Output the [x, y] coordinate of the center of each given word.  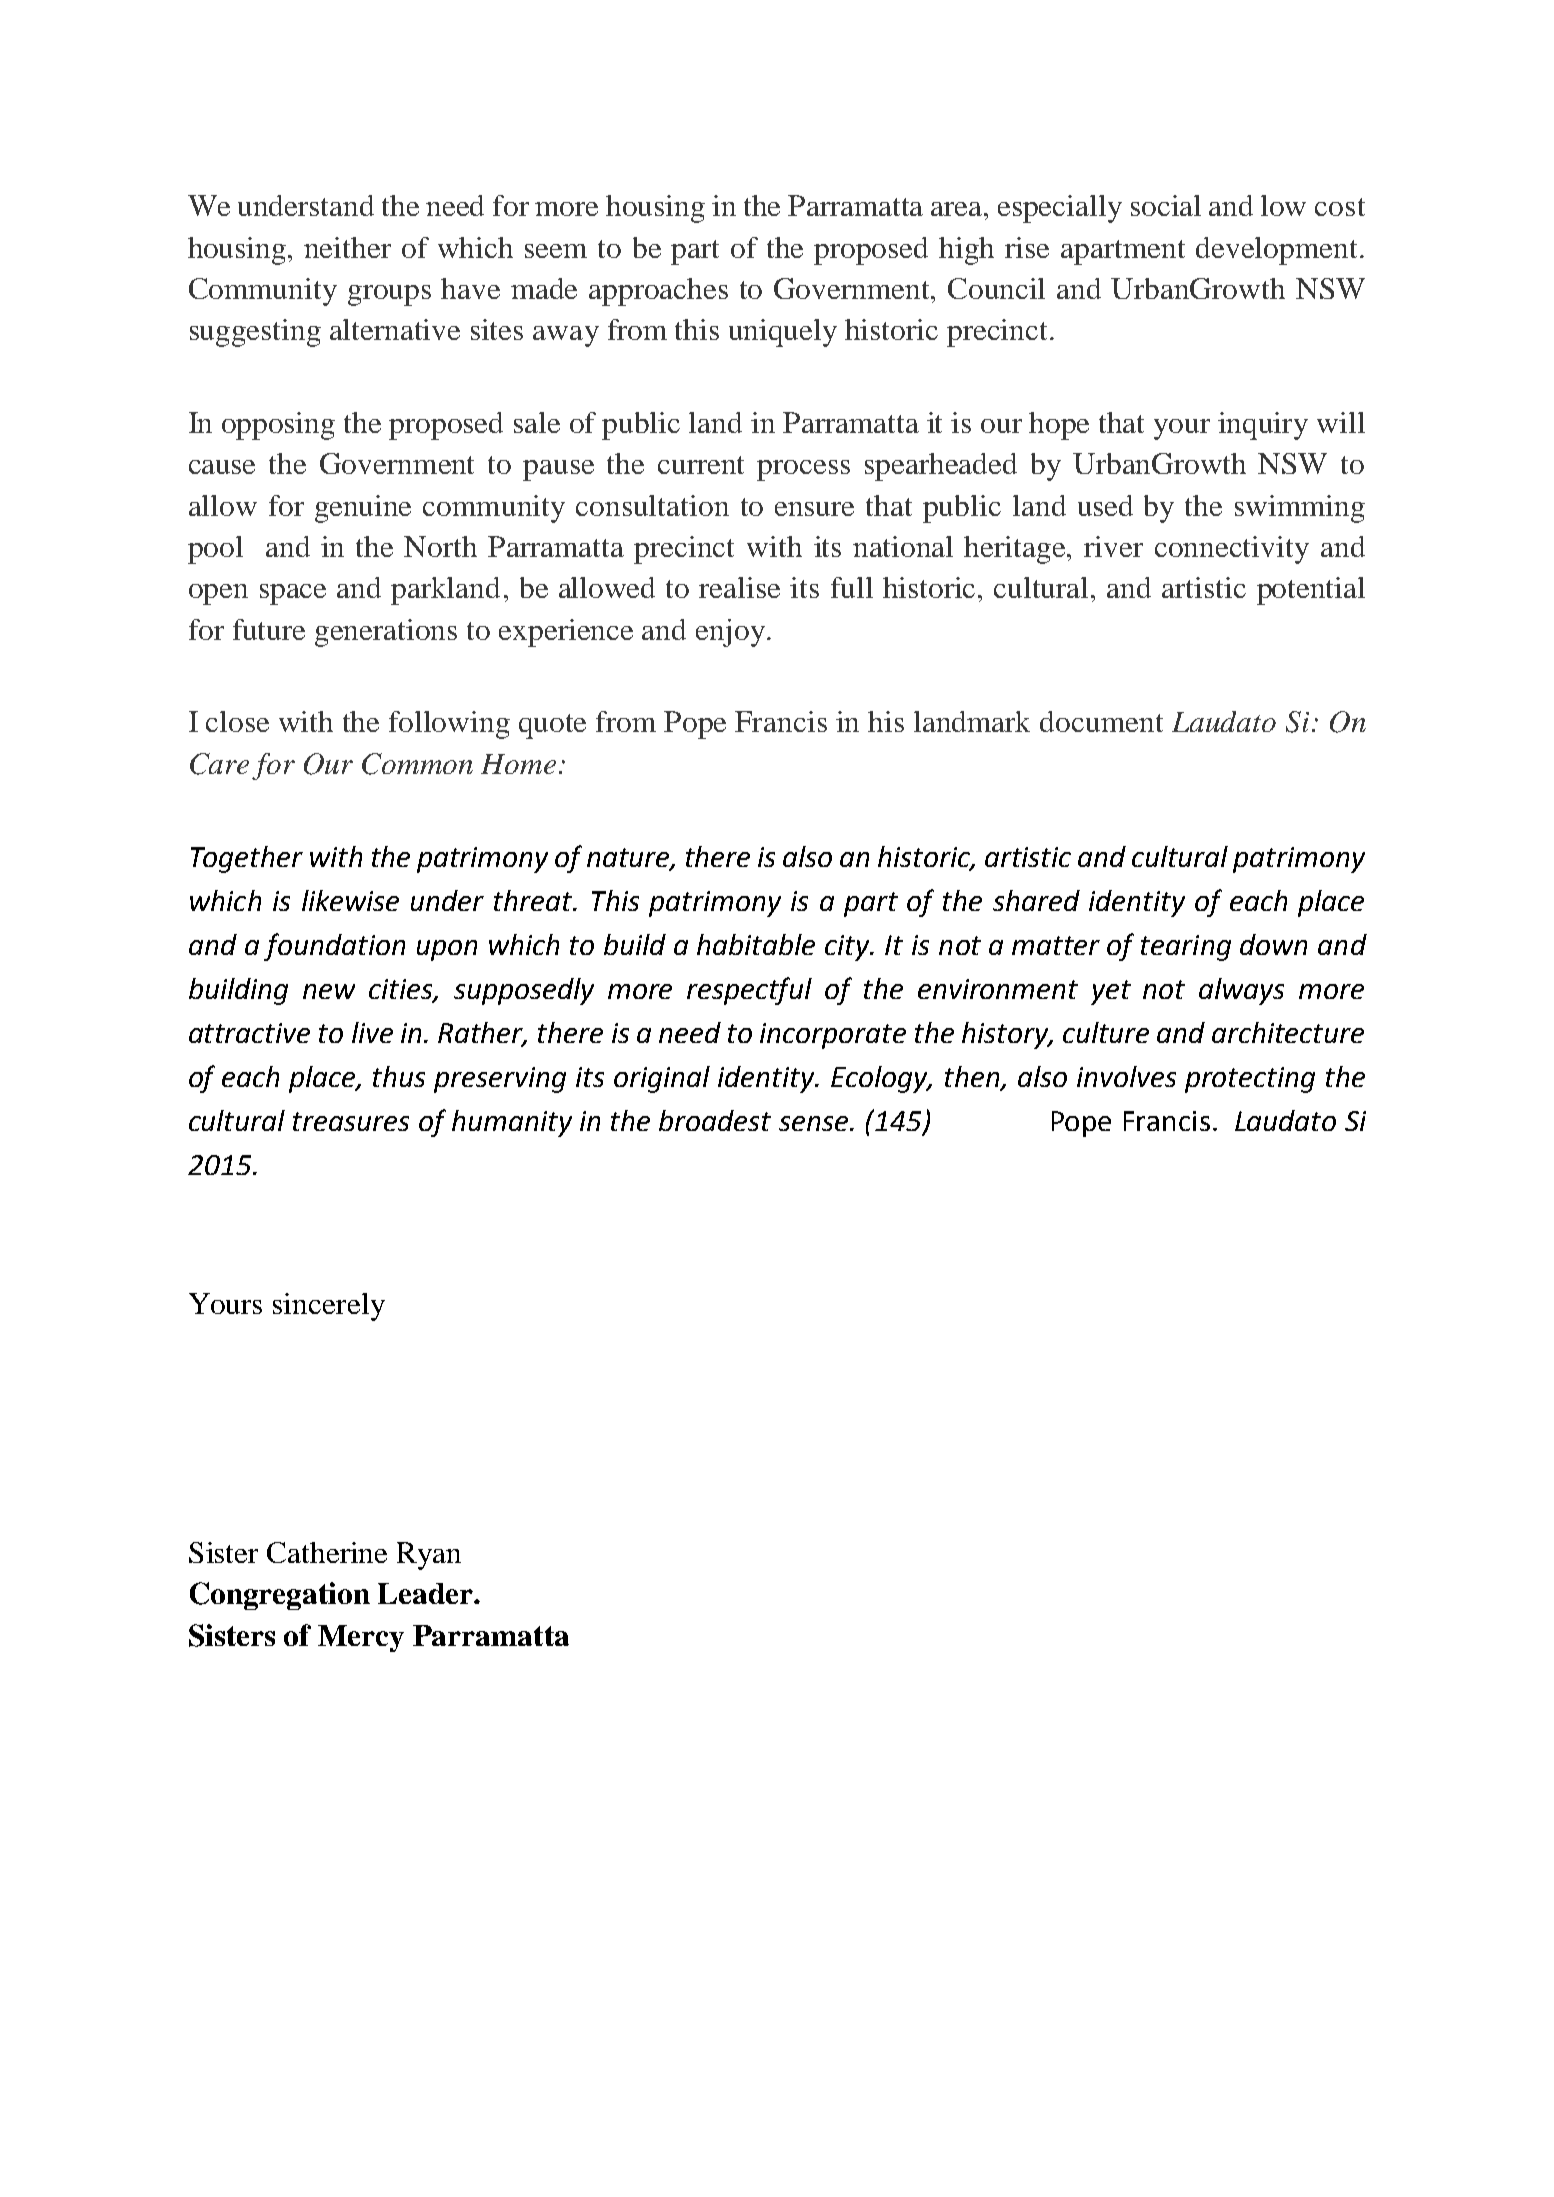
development [1276, 251]
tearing [1186, 948]
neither [347, 247]
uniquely [783, 333]
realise [739, 587]
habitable [756, 944]
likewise [350, 900]
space [293, 594]
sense [815, 1123]
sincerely [329, 1307]
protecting [1250, 1080]
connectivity [1232, 550]
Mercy [361, 1638]
